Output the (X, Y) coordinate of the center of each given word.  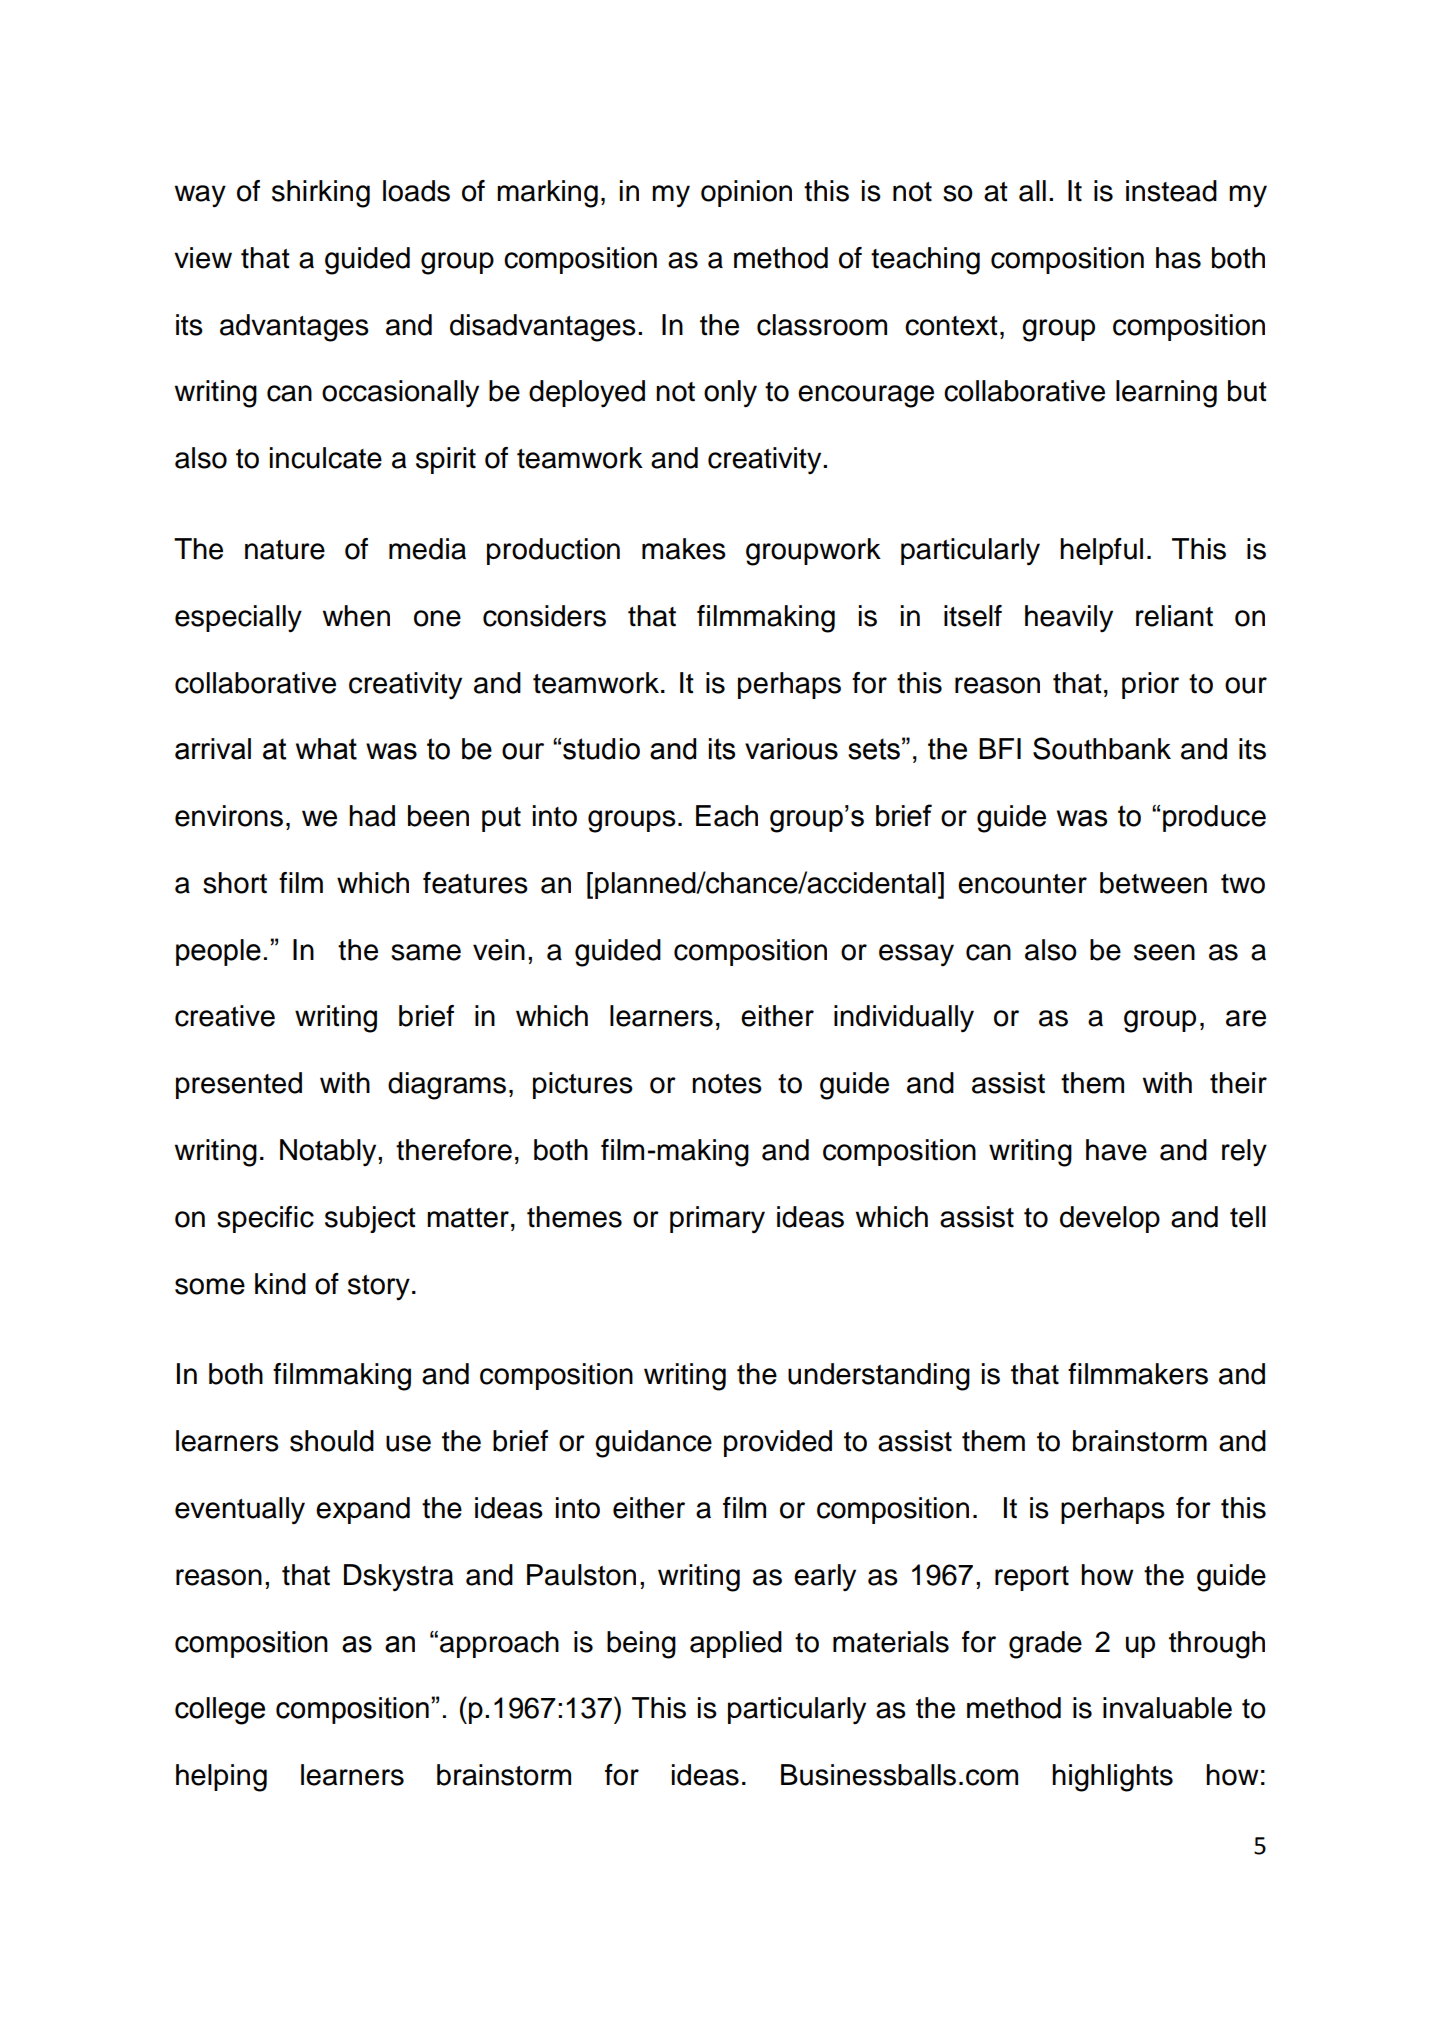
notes (727, 1084)
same (426, 952)
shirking (321, 194)
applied (736, 1644)
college (220, 1711)
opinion (746, 193)
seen (1164, 952)
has (1178, 258)
